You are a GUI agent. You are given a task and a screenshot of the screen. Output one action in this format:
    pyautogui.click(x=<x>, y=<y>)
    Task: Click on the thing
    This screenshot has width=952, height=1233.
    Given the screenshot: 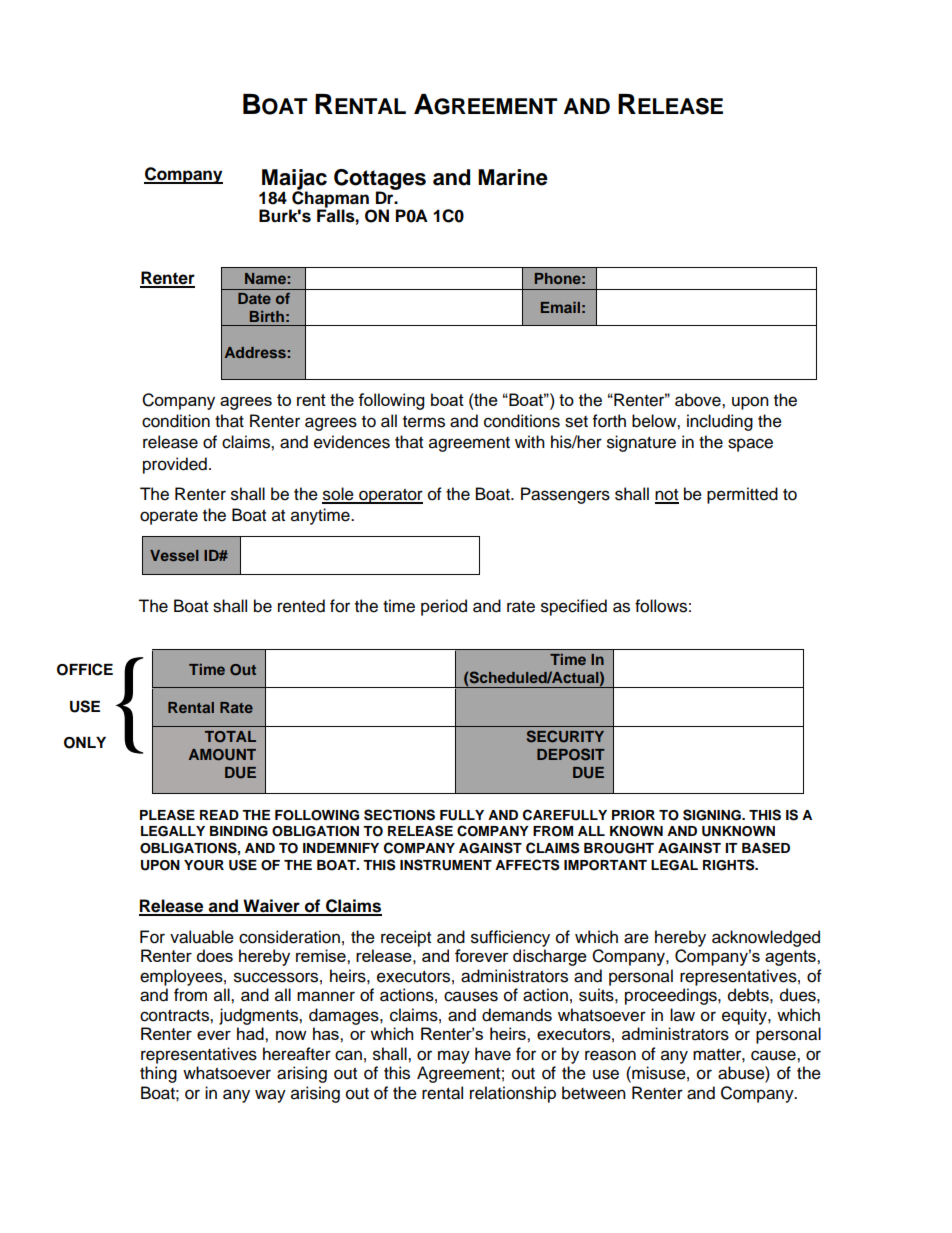 What is the action you would take?
    pyautogui.click(x=158, y=1074)
